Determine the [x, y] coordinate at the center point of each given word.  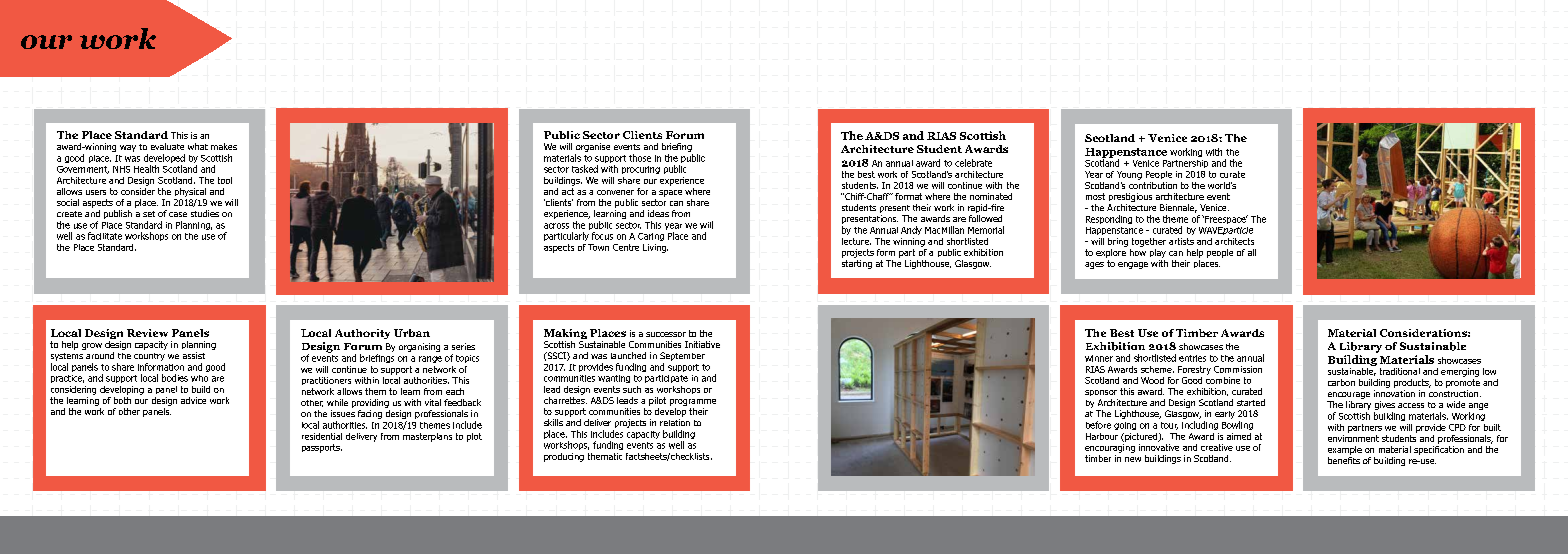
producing [564, 457]
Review [147, 333]
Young [1129, 175]
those [640, 158]
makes [224, 146]
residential [322, 436]
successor [666, 334]
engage [1133, 265]
